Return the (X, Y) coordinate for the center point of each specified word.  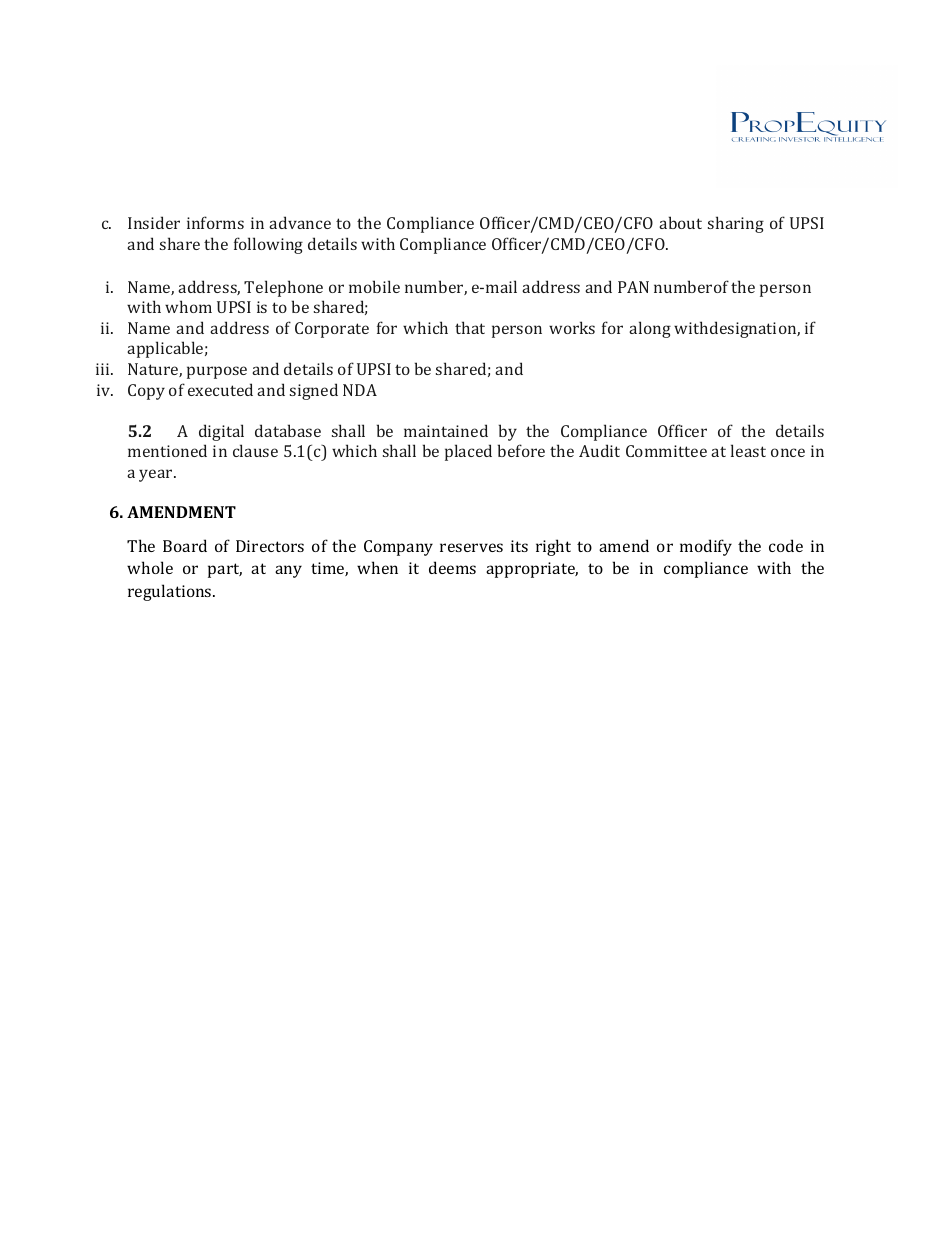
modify (706, 547)
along (650, 329)
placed (468, 452)
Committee (666, 451)
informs (215, 222)
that (470, 327)
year (157, 475)
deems (452, 567)
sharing (736, 224)
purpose (217, 372)
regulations (171, 592)
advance (300, 222)
